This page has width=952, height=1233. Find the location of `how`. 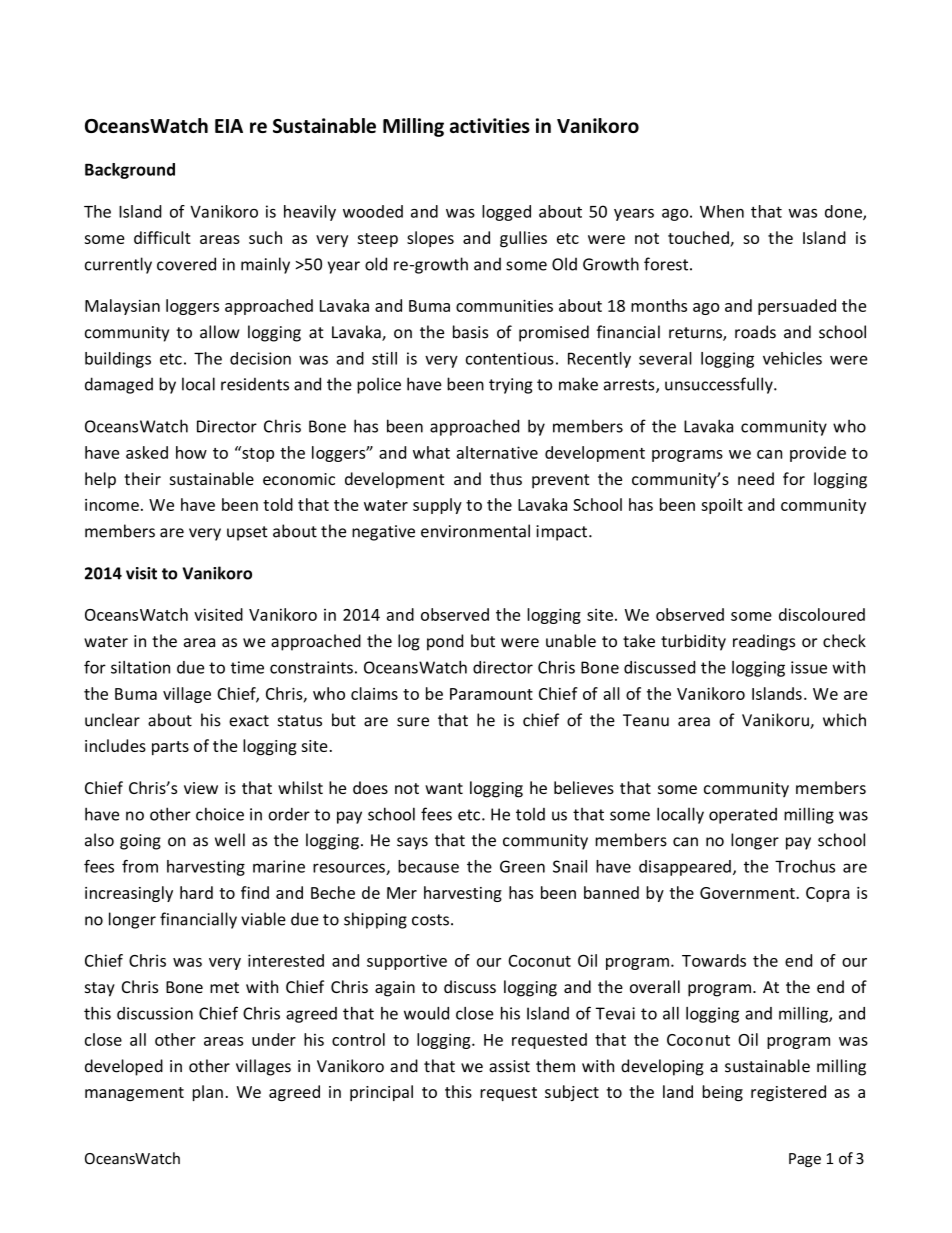

how is located at coordinates (191, 452).
